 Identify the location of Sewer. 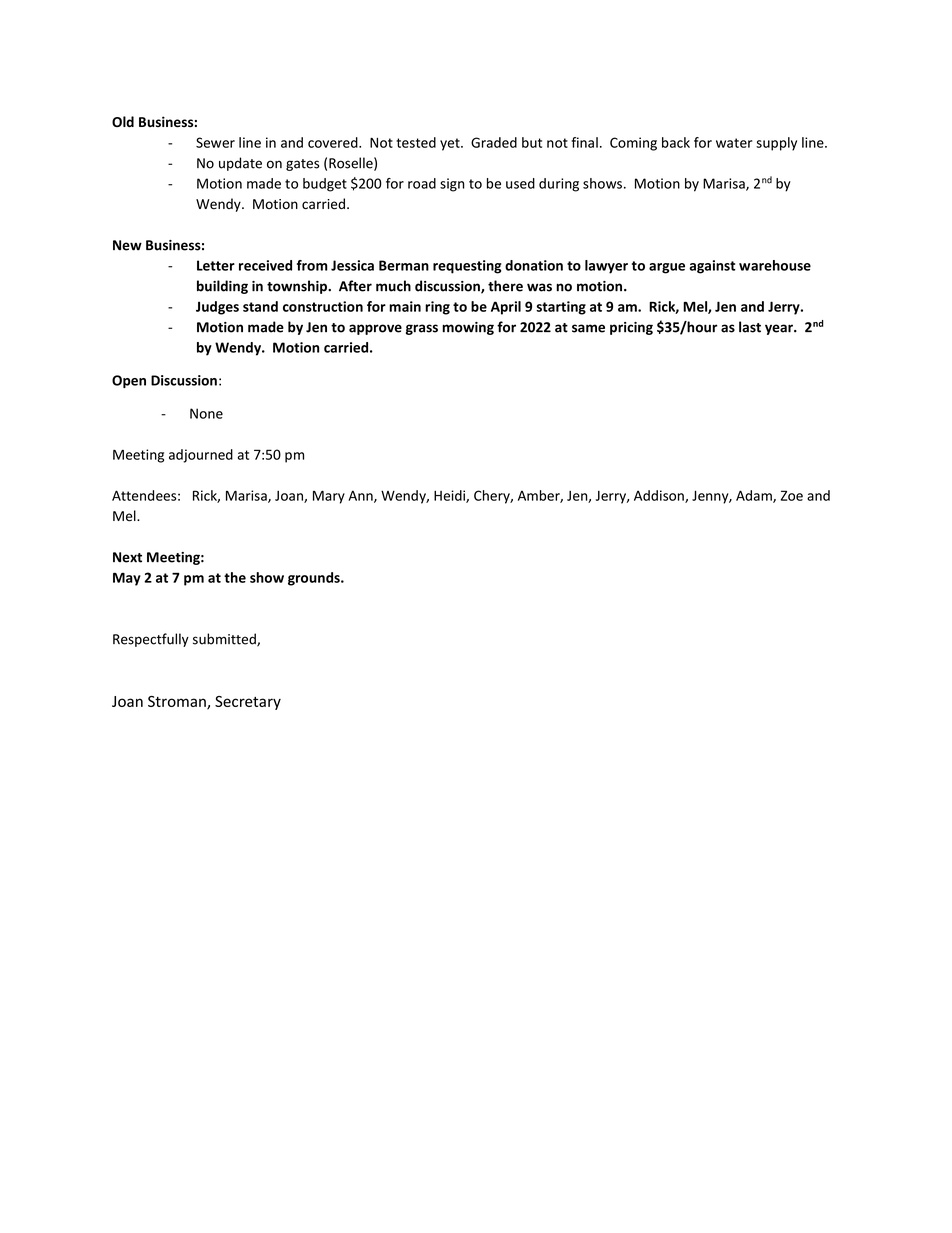
(215, 142).
